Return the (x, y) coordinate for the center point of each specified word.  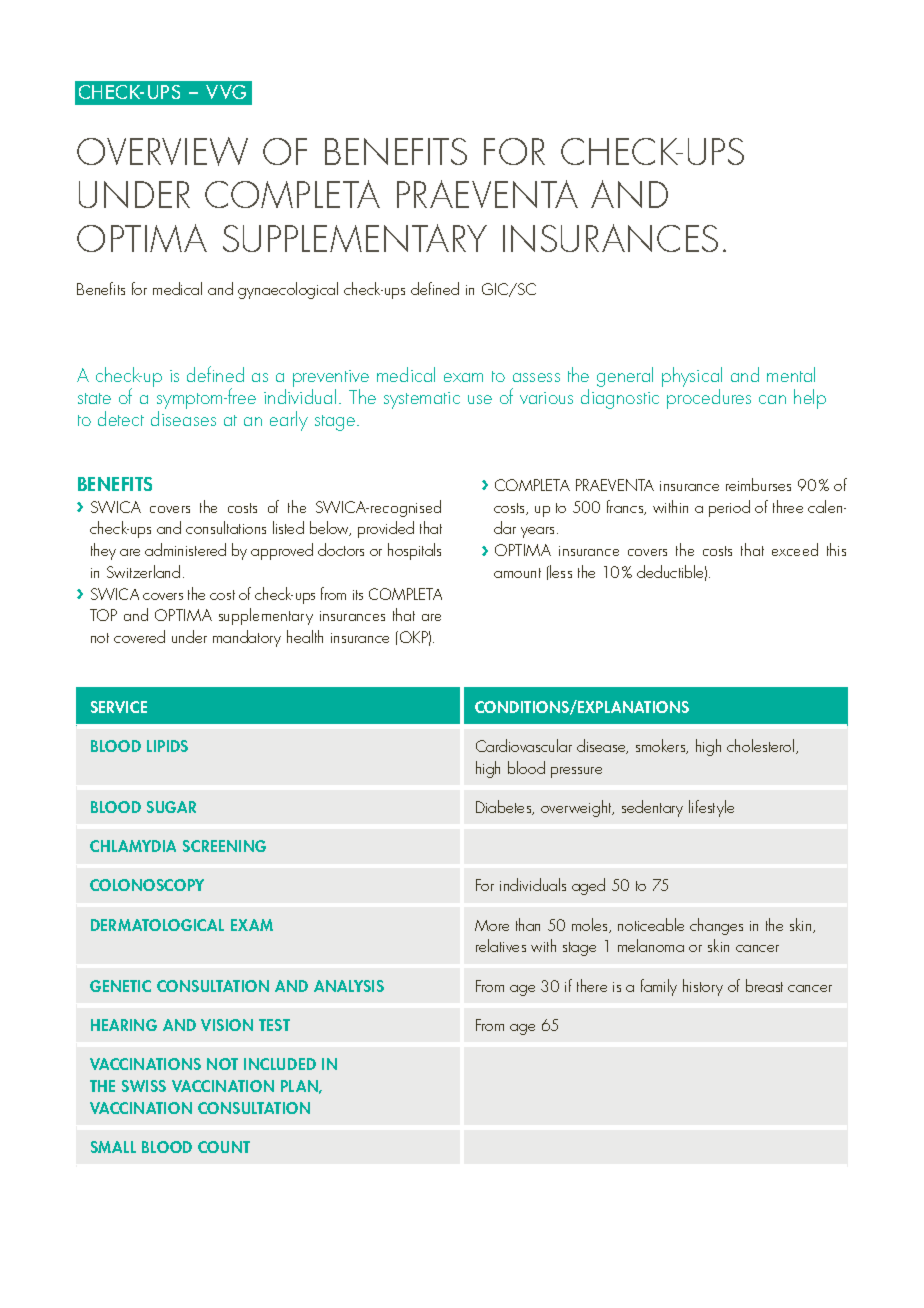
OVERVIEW (162, 151)
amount (517, 573)
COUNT (224, 1147)
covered (139, 636)
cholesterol (762, 746)
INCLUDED (280, 1064)
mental (791, 374)
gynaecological (288, 290)
